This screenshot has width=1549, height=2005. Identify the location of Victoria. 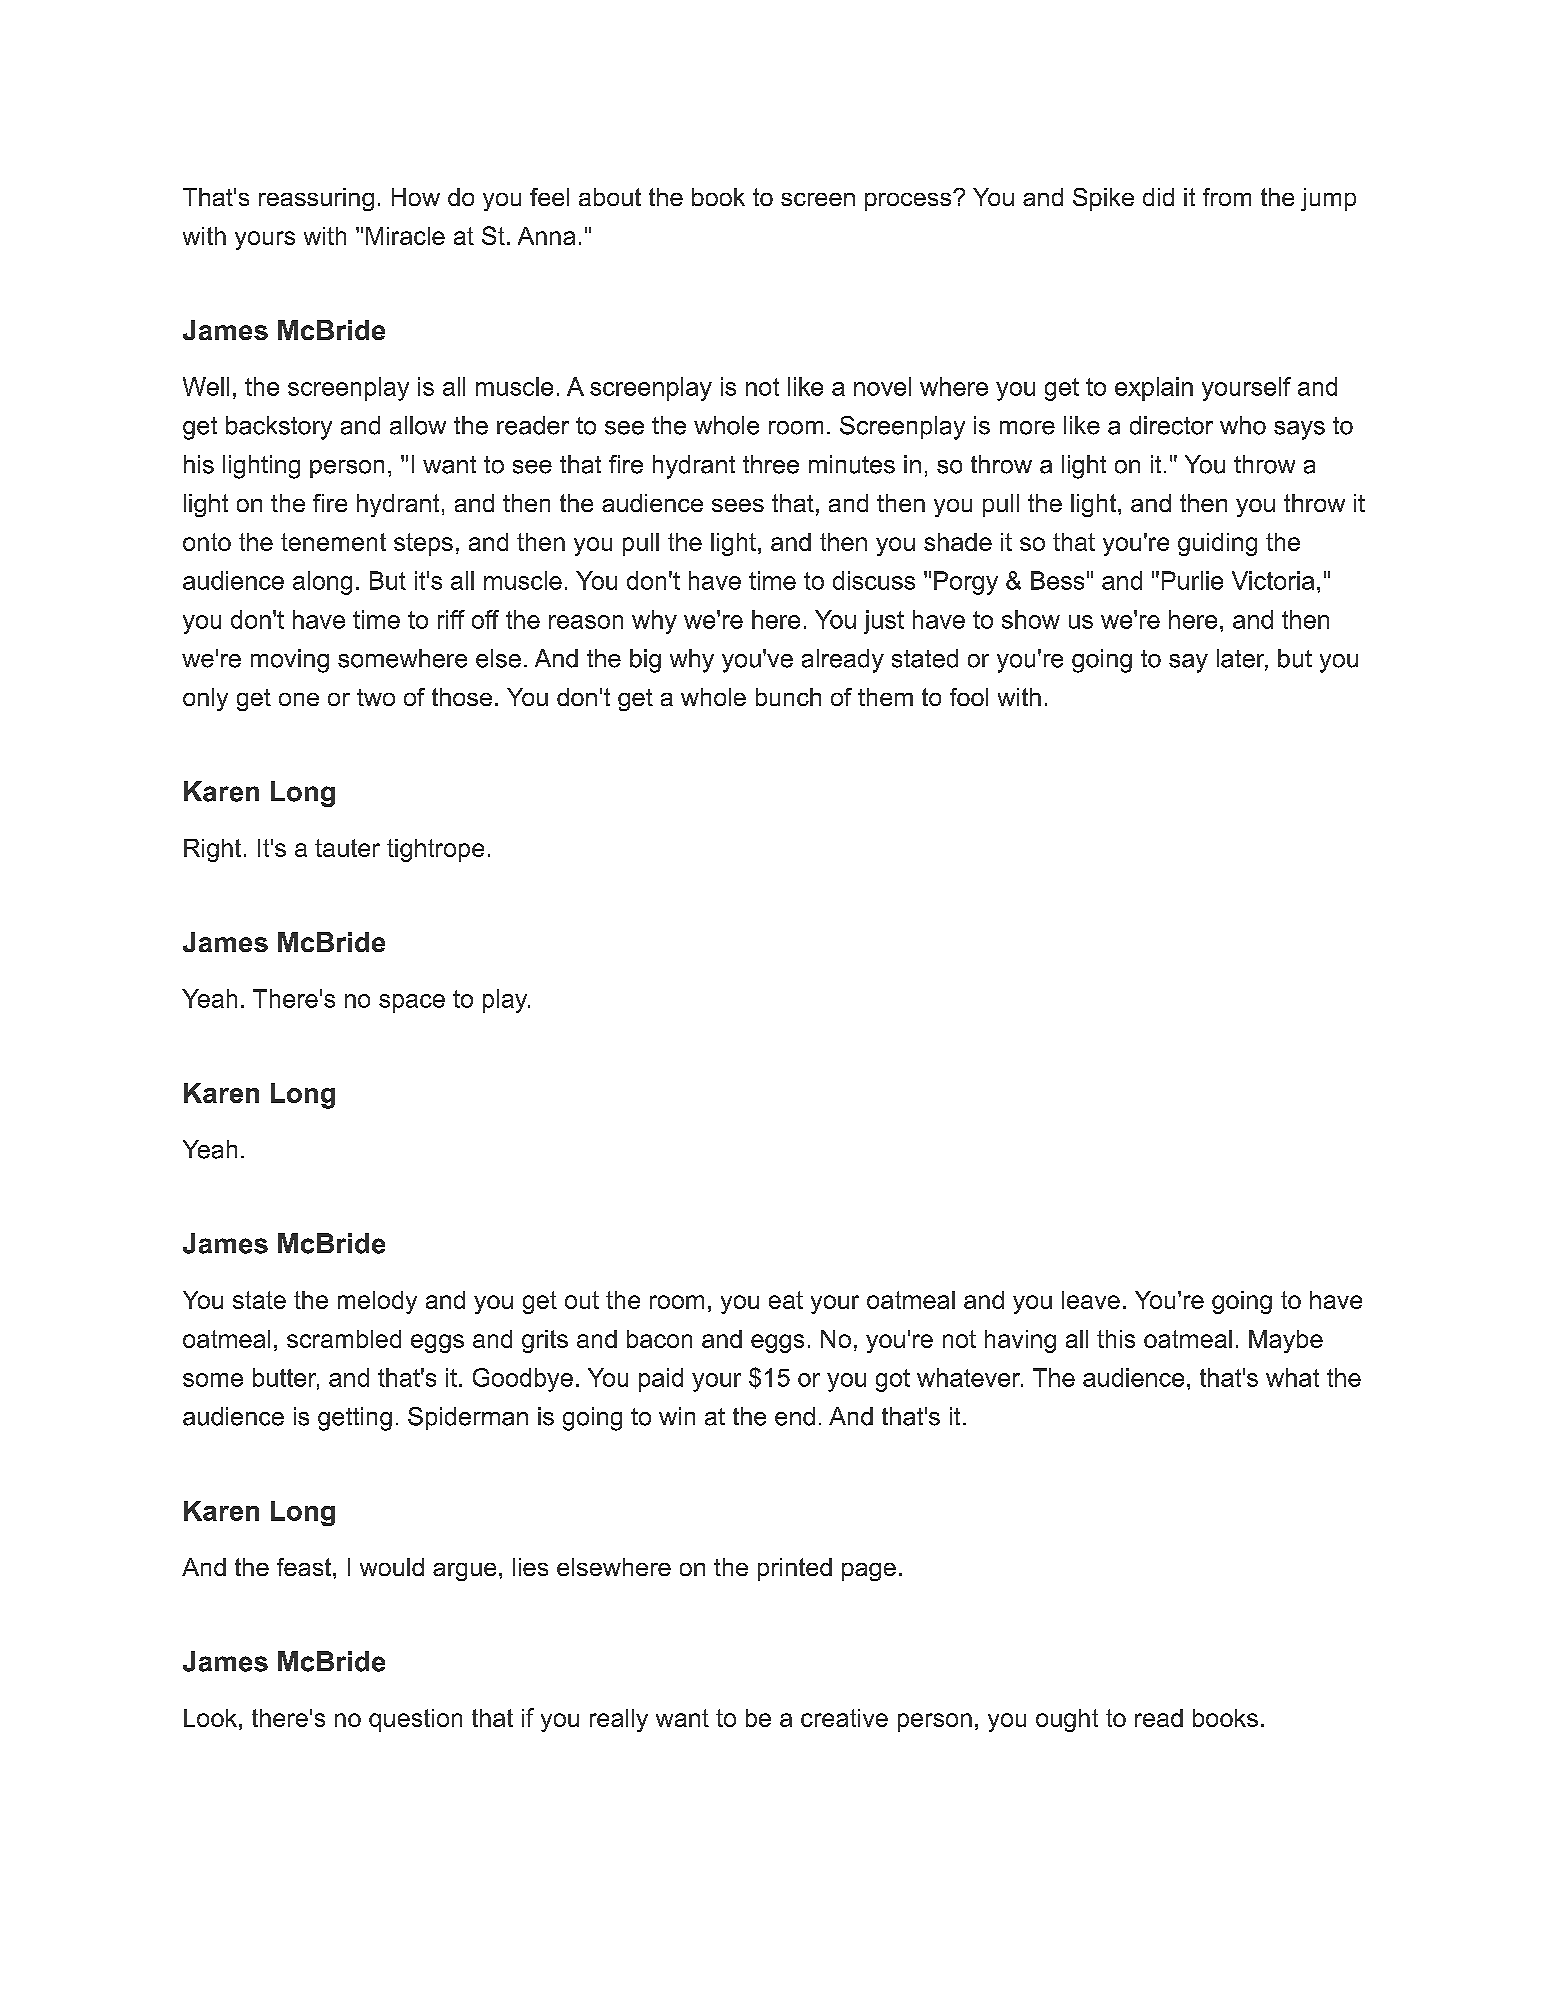
(1273, 580).
